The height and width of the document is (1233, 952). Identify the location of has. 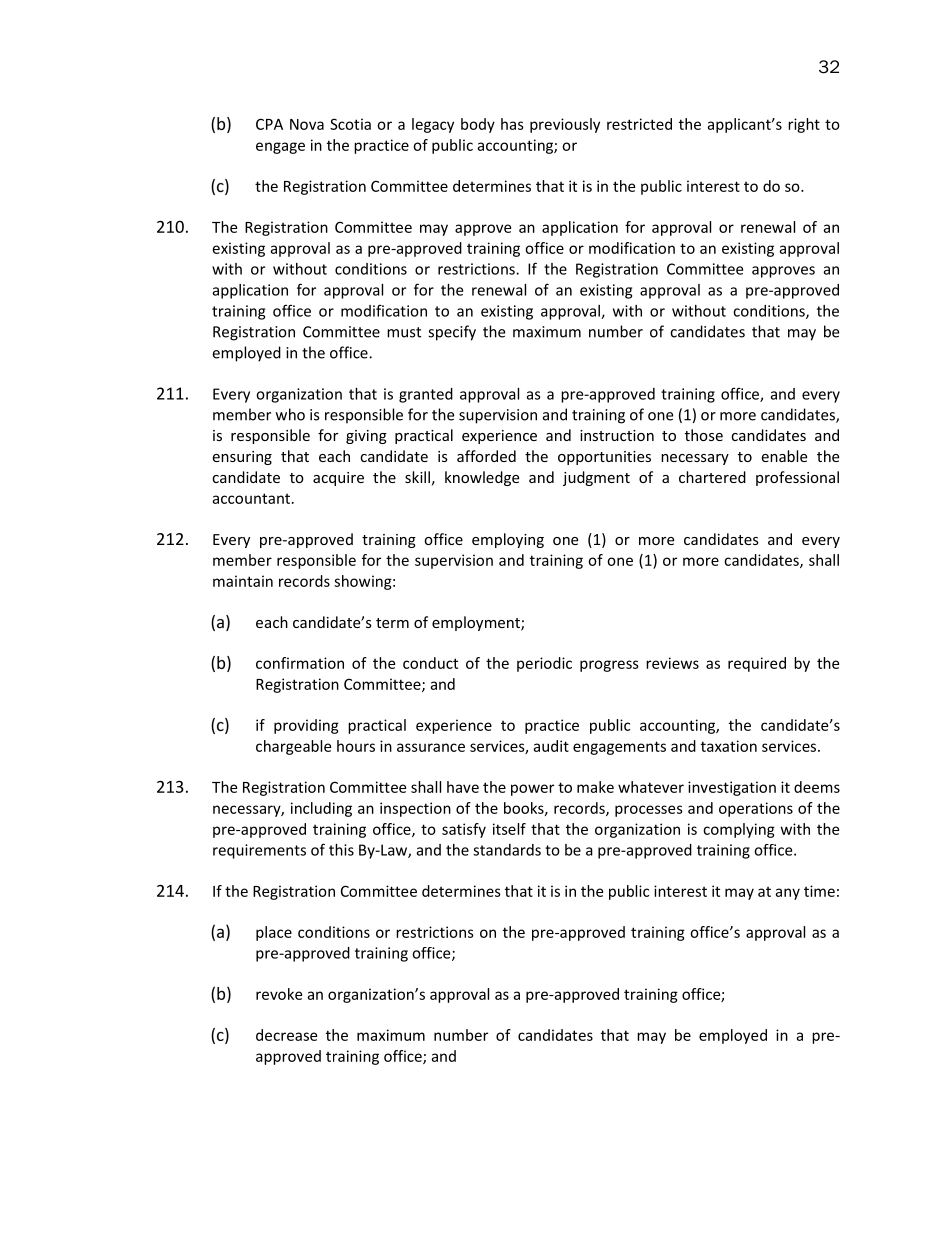
(512, 124).
